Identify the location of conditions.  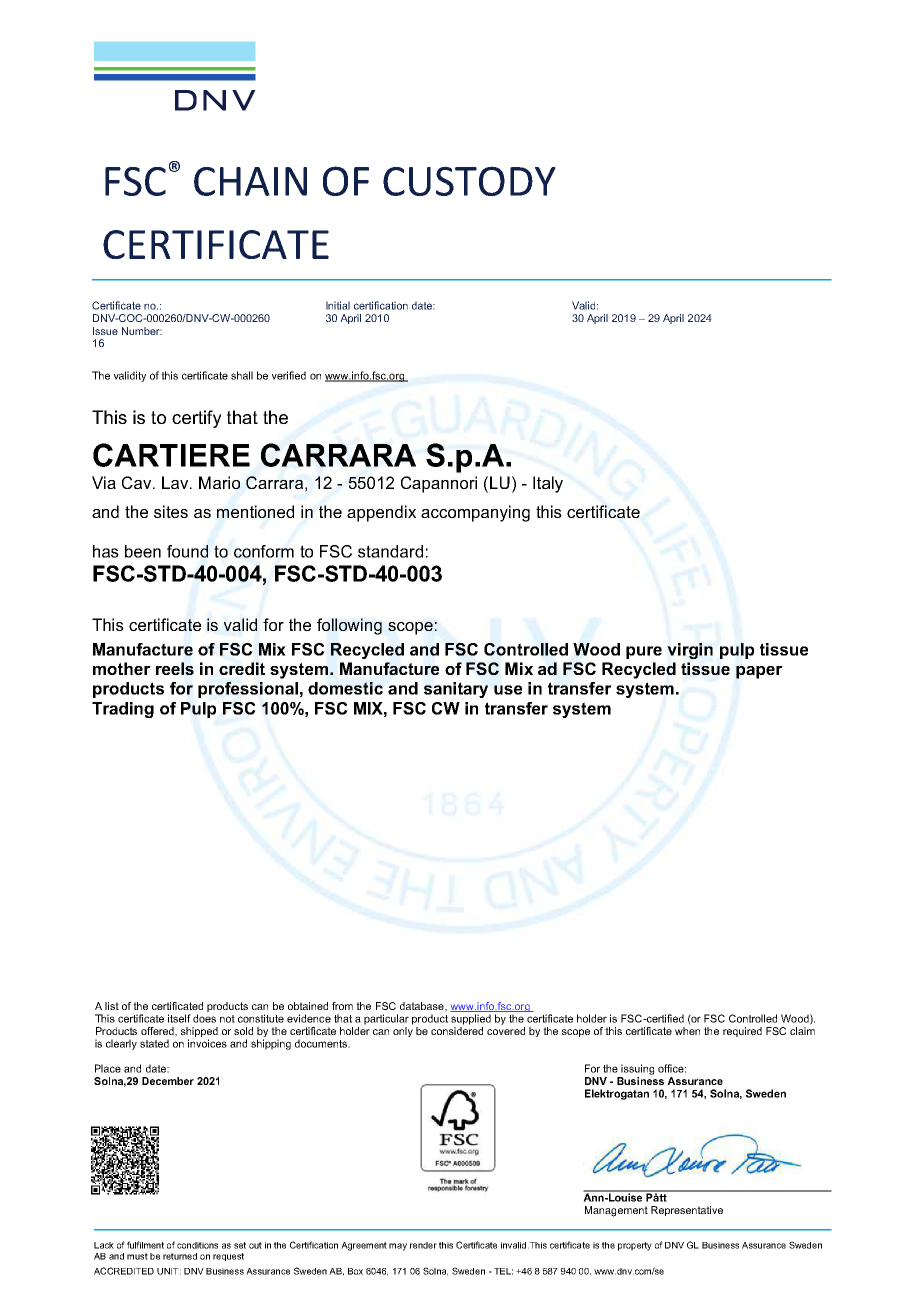
(197, 1245).
